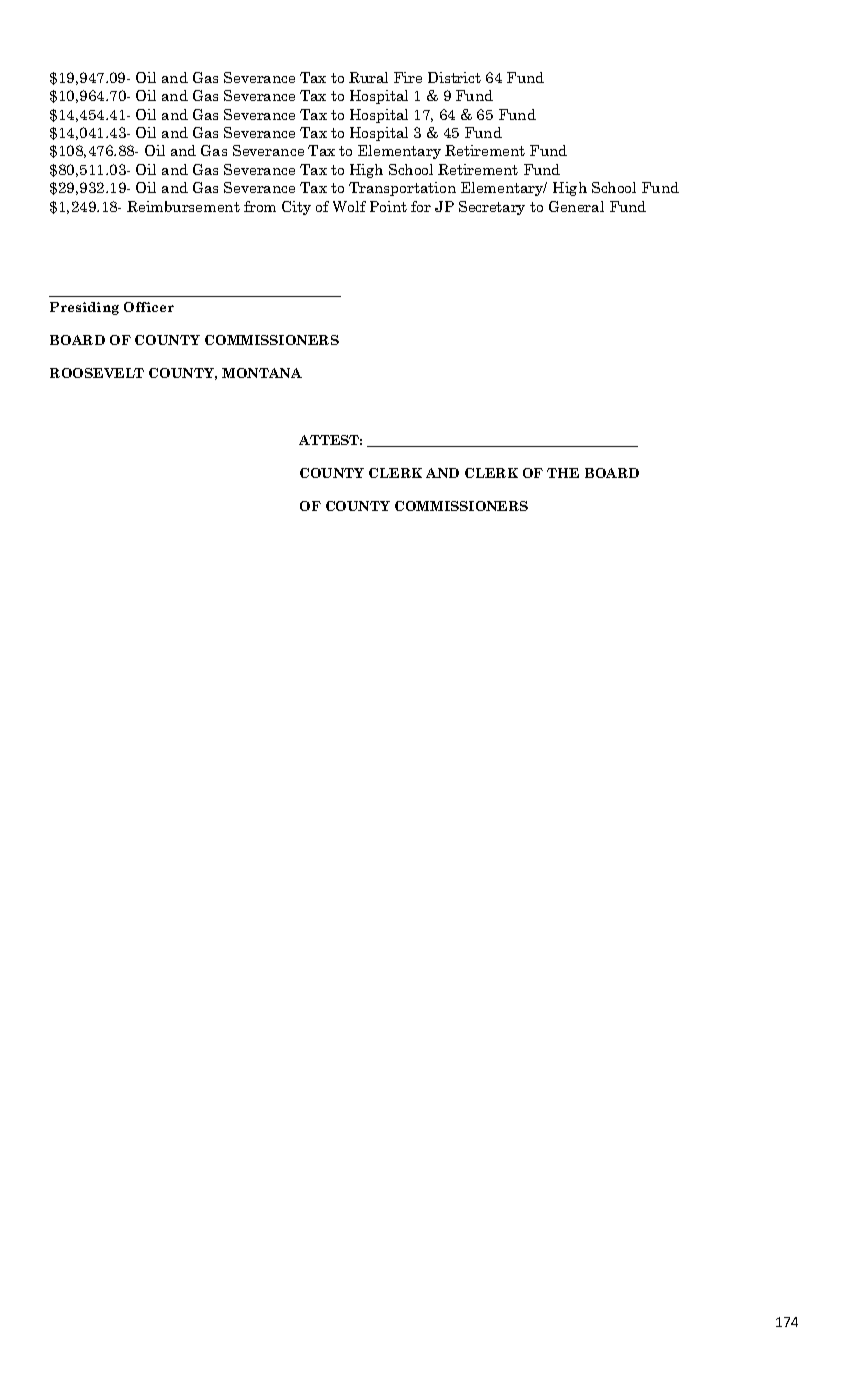 The image size is (849, 1400). What do you see at coordinates (408, 77) in the screenshot?
I see `Fire` at bounding box center [408, 77].
